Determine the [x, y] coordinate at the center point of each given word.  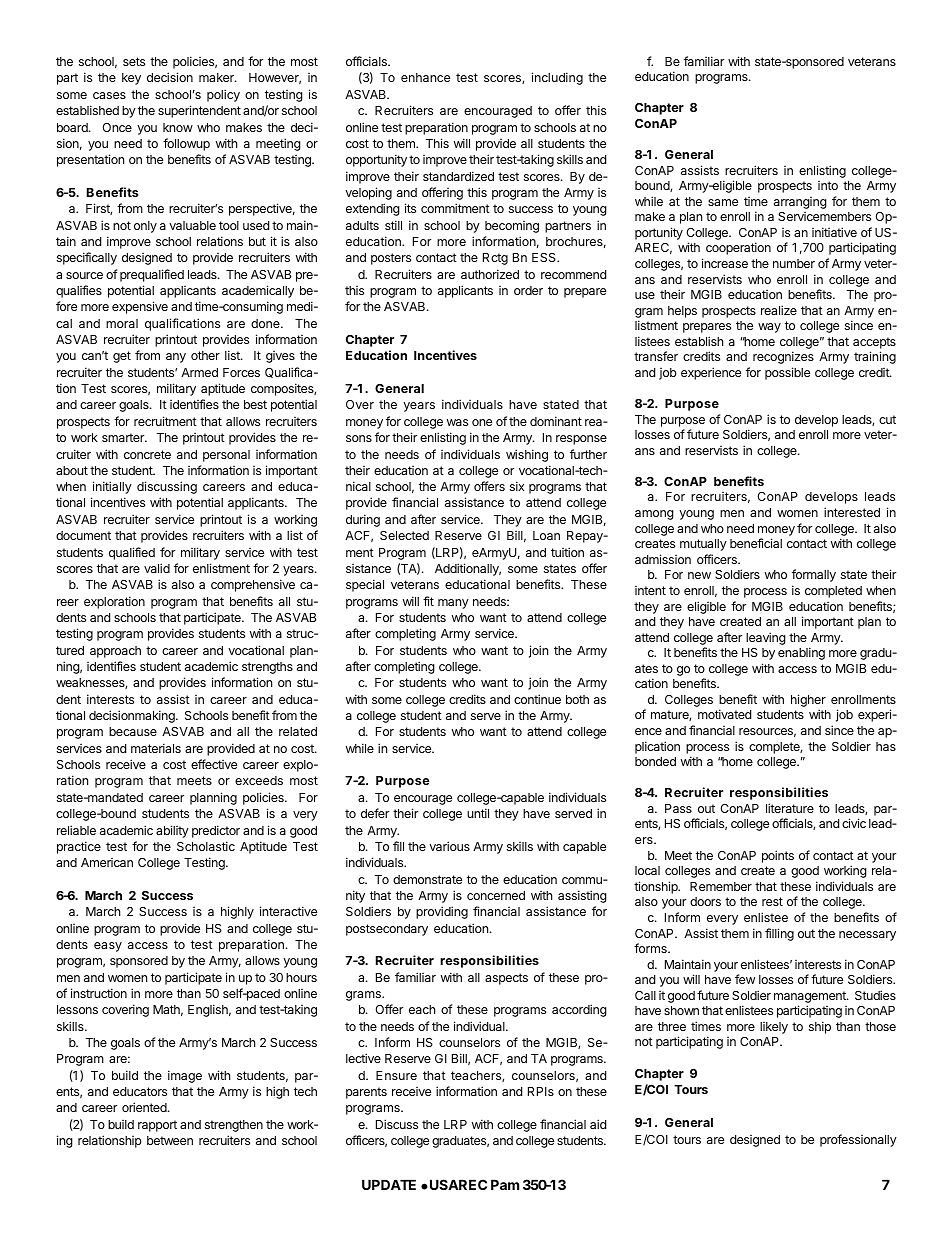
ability [172, 831]
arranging [800, 203]
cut [887, 419]
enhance [425, 77]
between [170, 1140]
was [457, 422]
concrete [147, 454]
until [478, 813]
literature [790, 808]
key [131, 79]
